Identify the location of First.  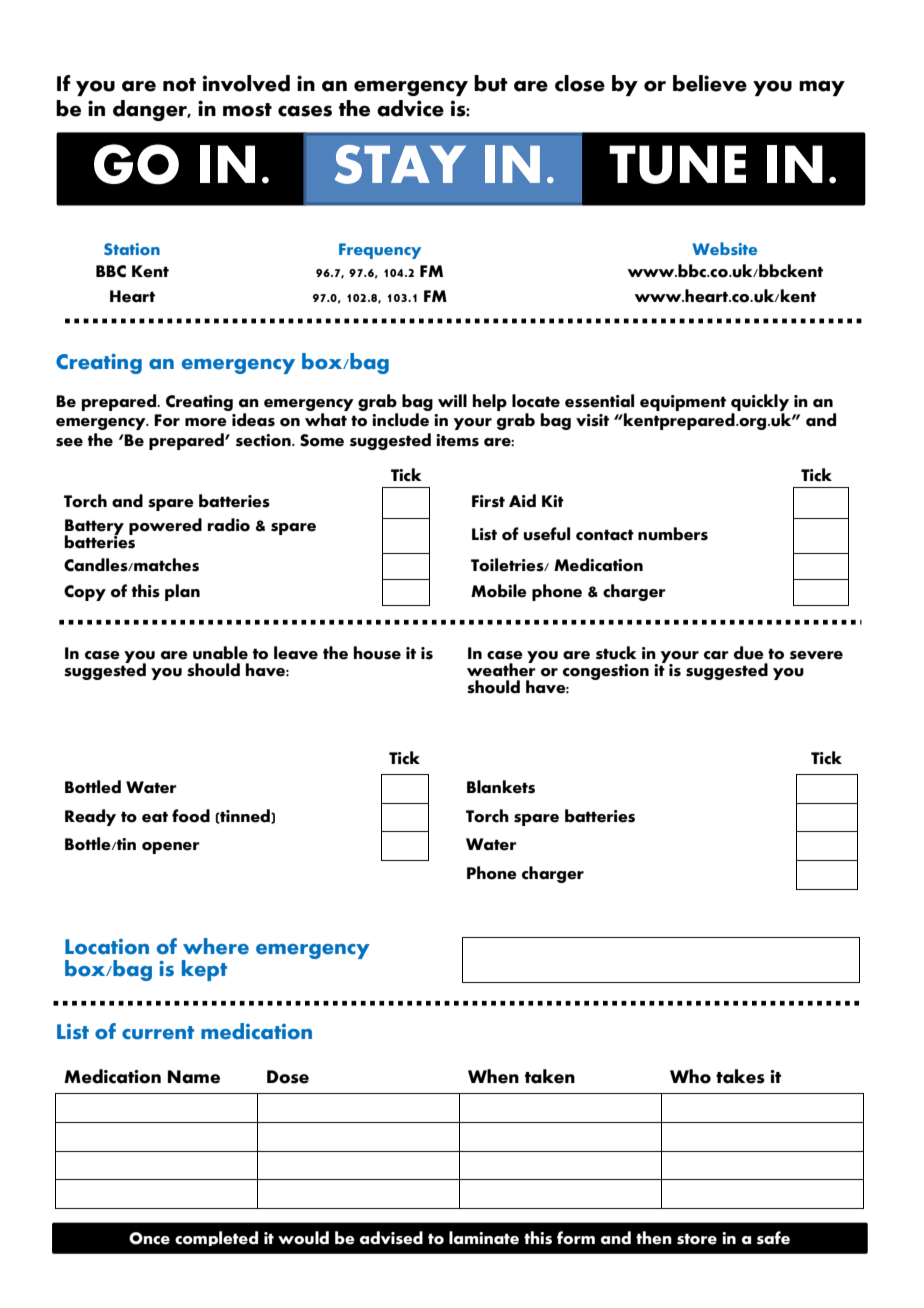
(488, 501).
